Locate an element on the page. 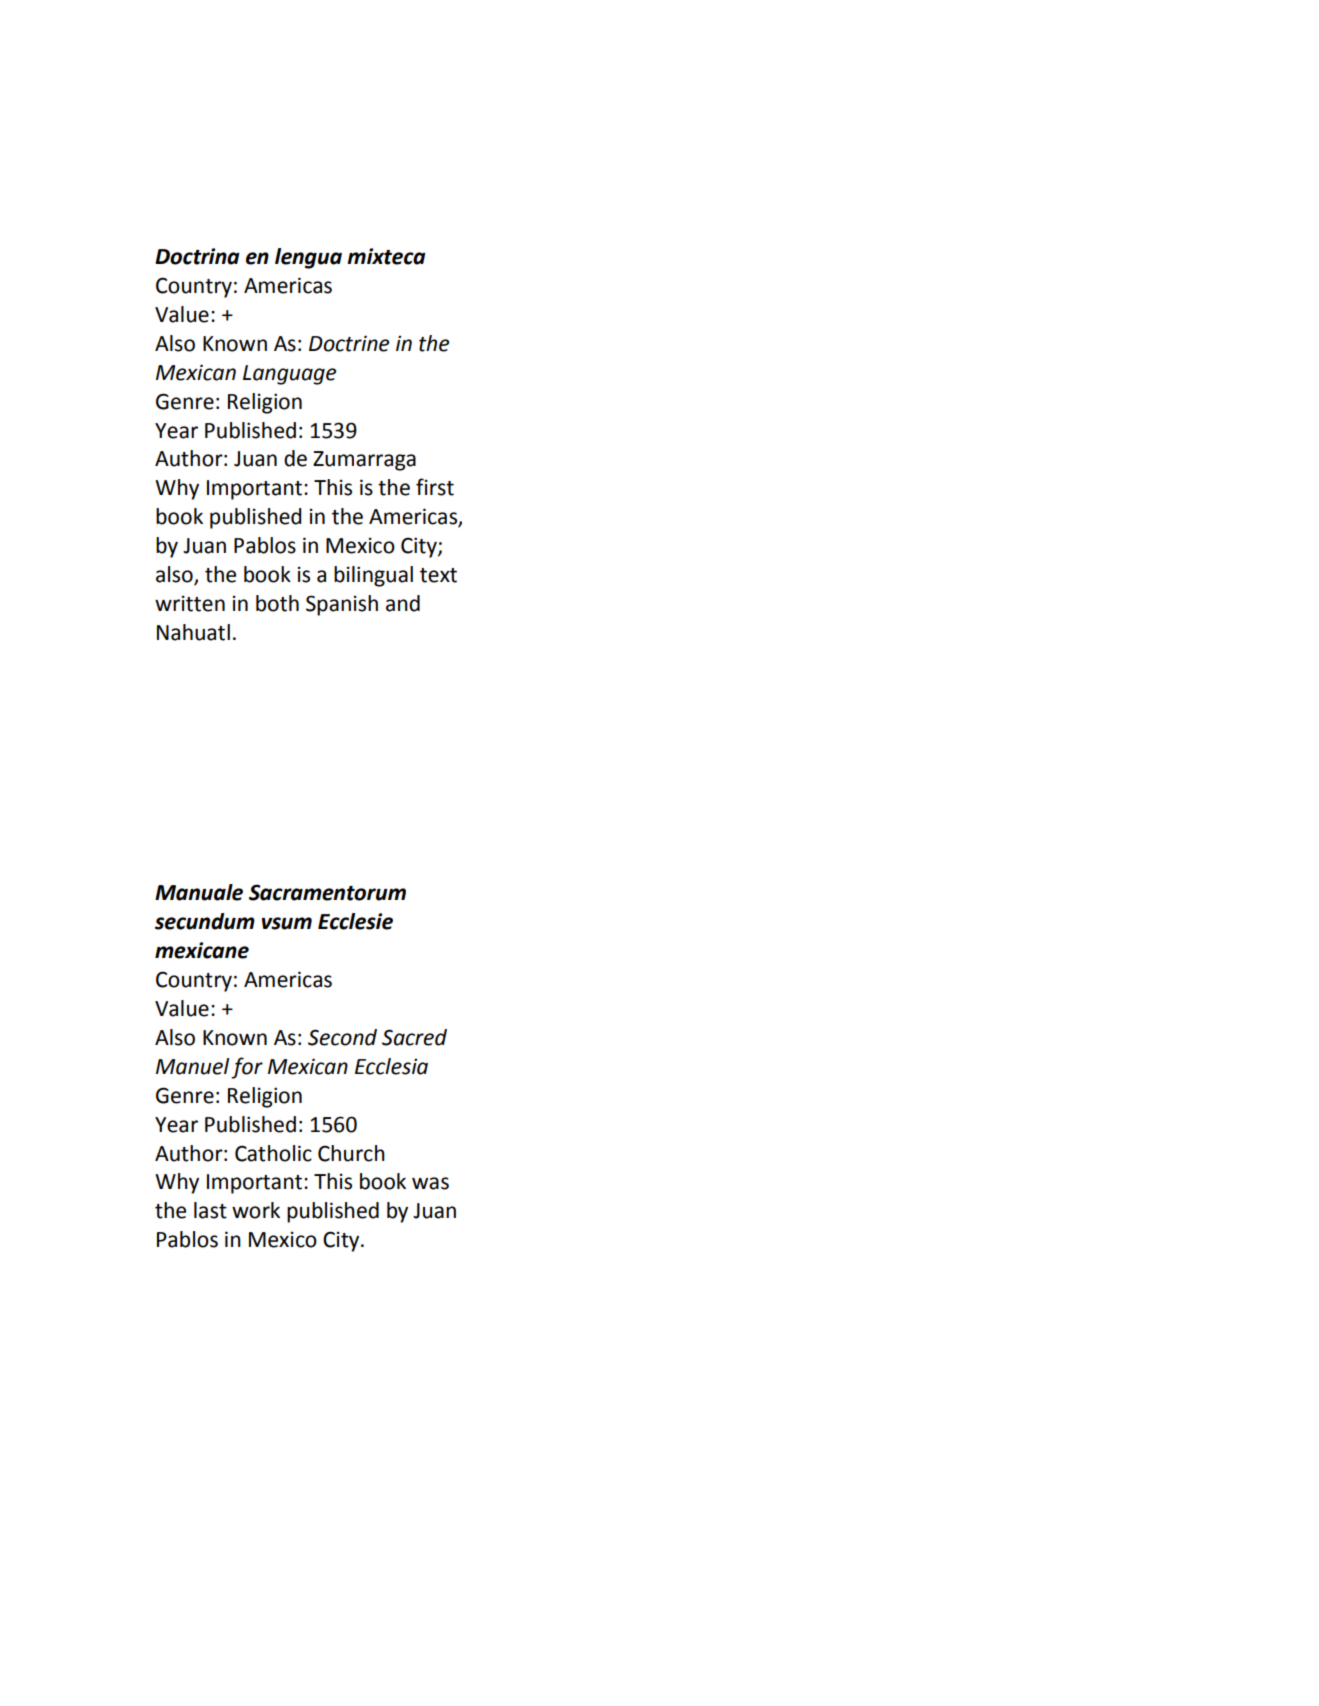 The height and width of the document is (1706, 1319). lengua is located at coordinates (308, 258).
